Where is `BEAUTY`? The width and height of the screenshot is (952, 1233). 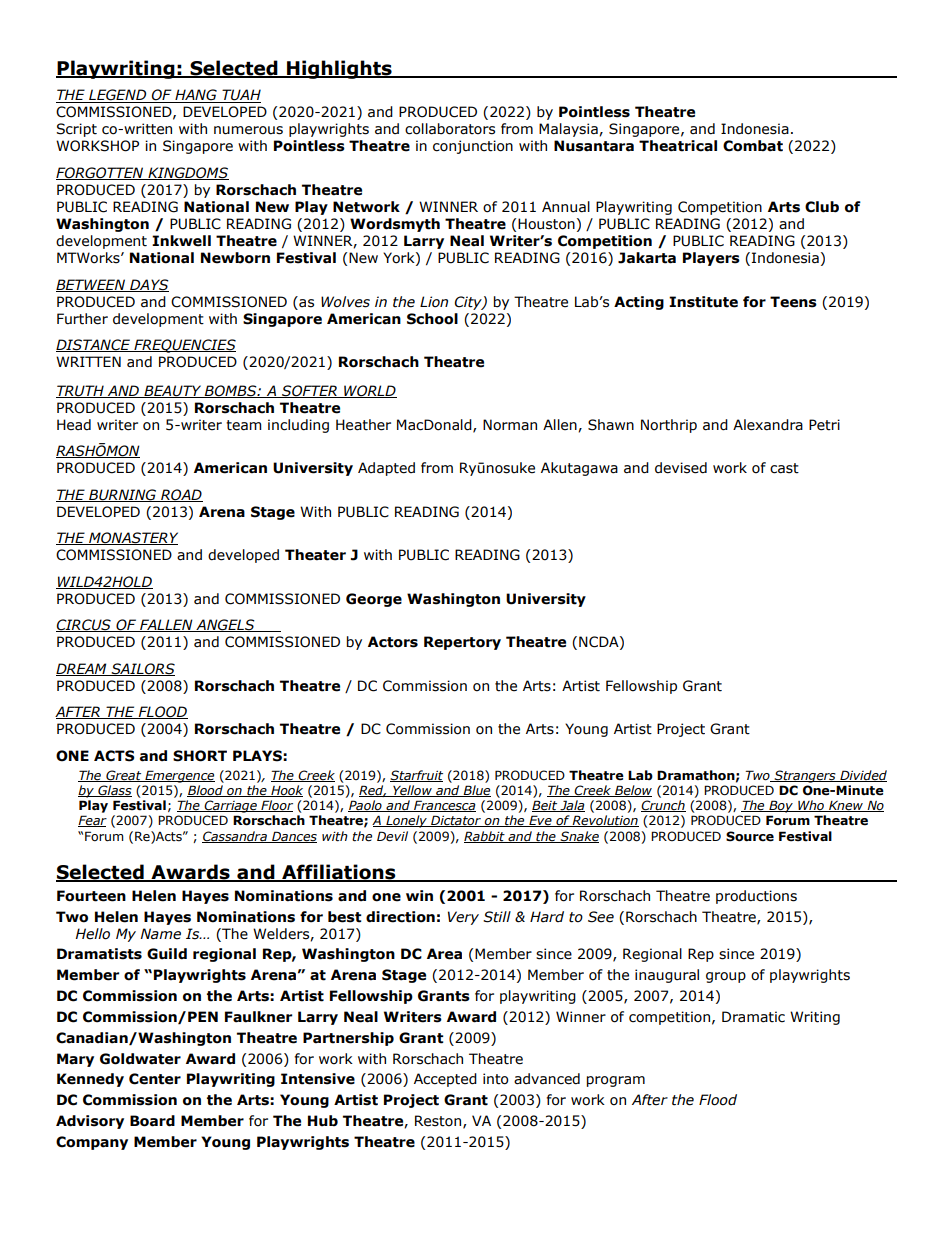
BEAUTY is located at coordinates (173, 391).
